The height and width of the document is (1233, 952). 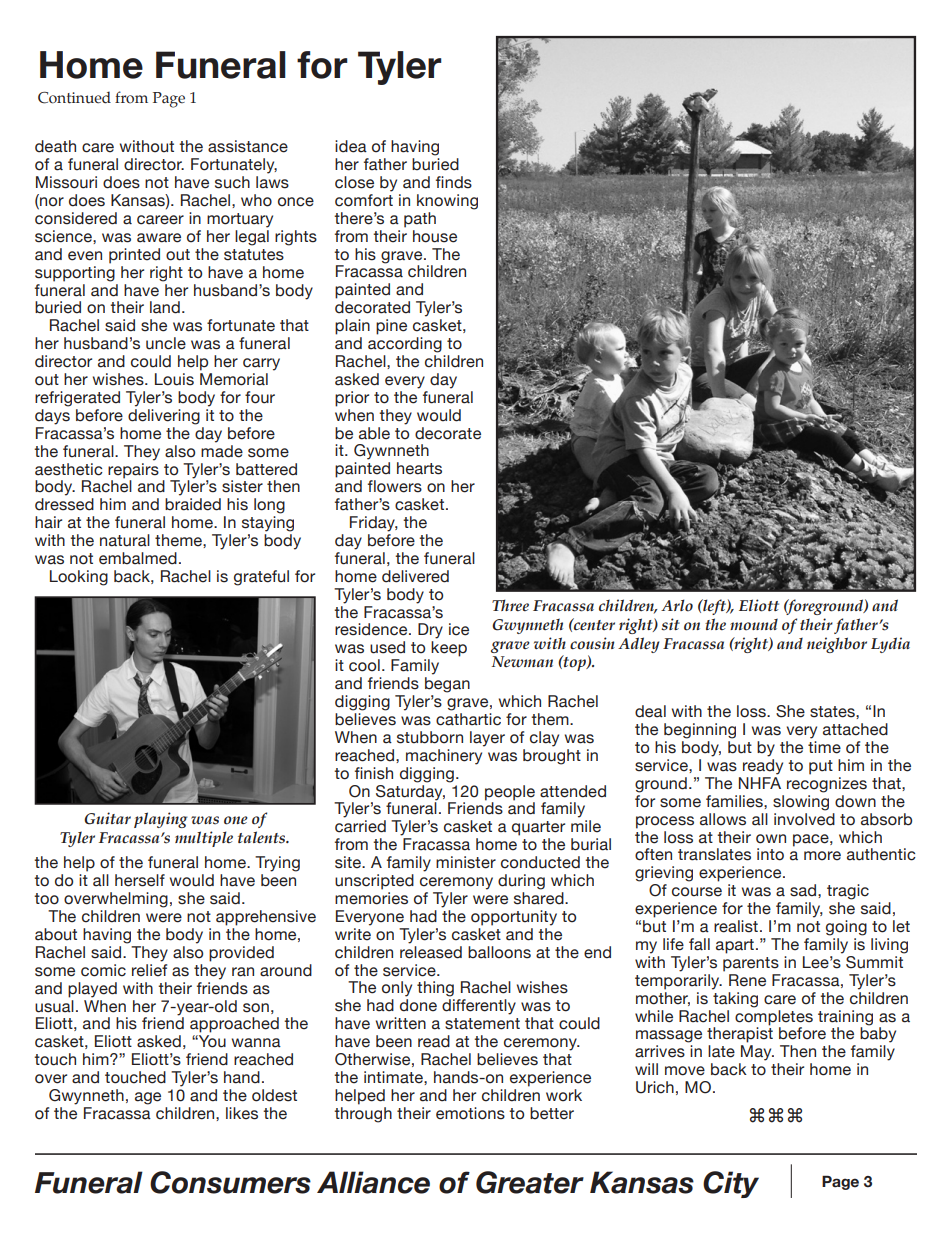 What do you see at coordinates (74, 97) in the document?
I see `Continued` at bounding box center [74, 97].
